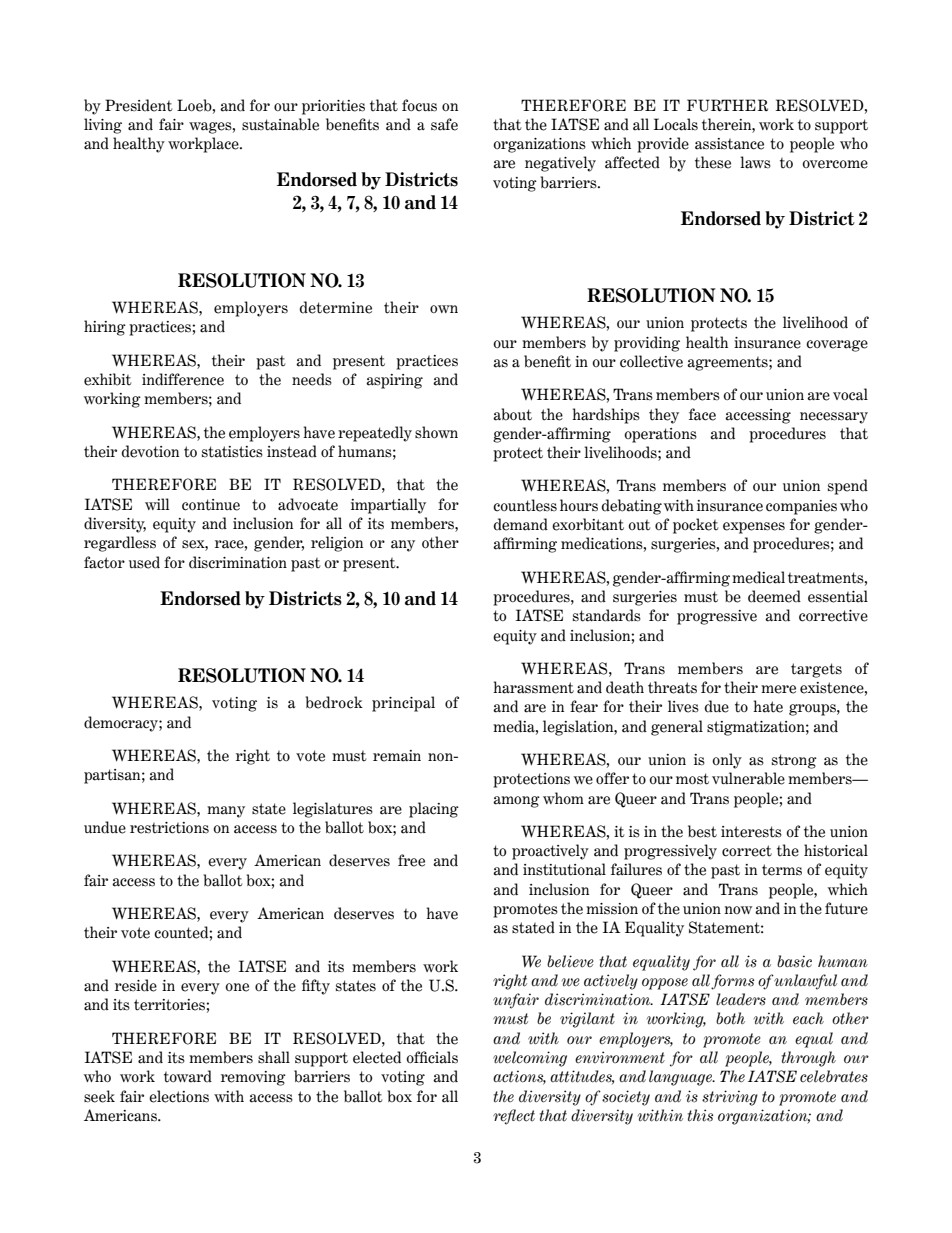  Describe the element at coordinates (729, 144) in the image. I see `assistance` at that location.
